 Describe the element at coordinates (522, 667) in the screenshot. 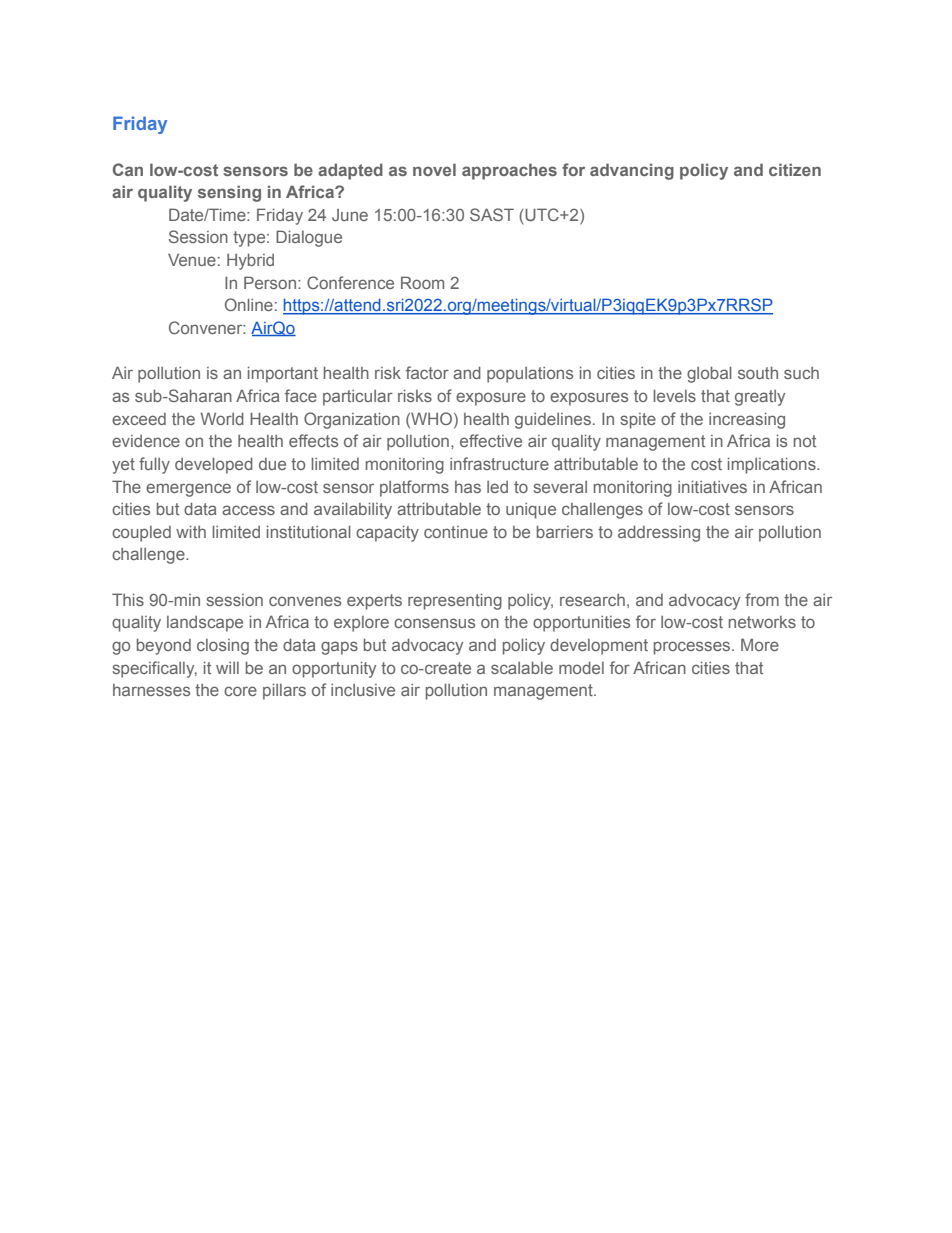

I see `scalable` at that location.
